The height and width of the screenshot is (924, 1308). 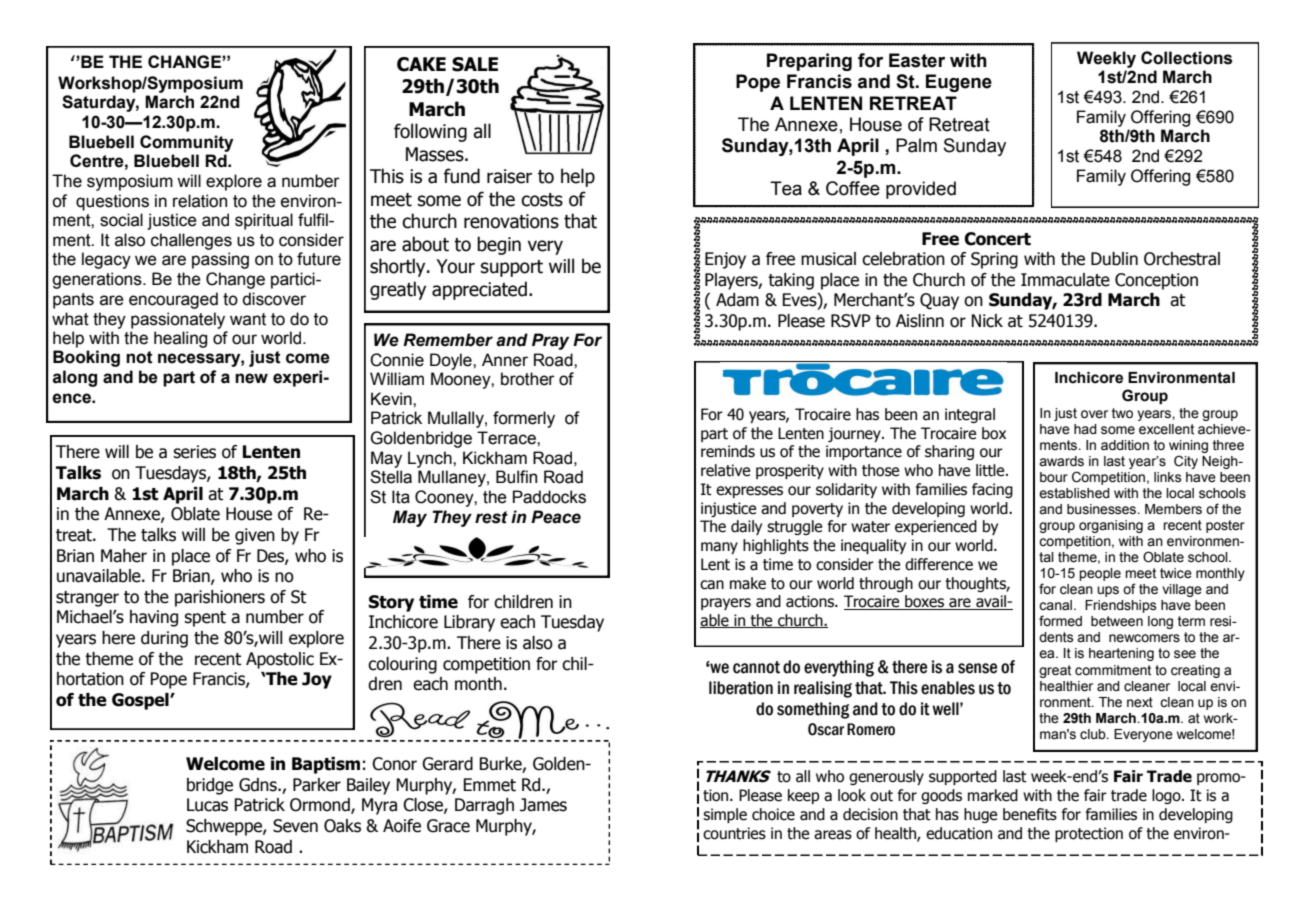 What do you see at coordinates (1061, 461) in the screenshot?
I see `awards` at bounding box center [1061, 461].
